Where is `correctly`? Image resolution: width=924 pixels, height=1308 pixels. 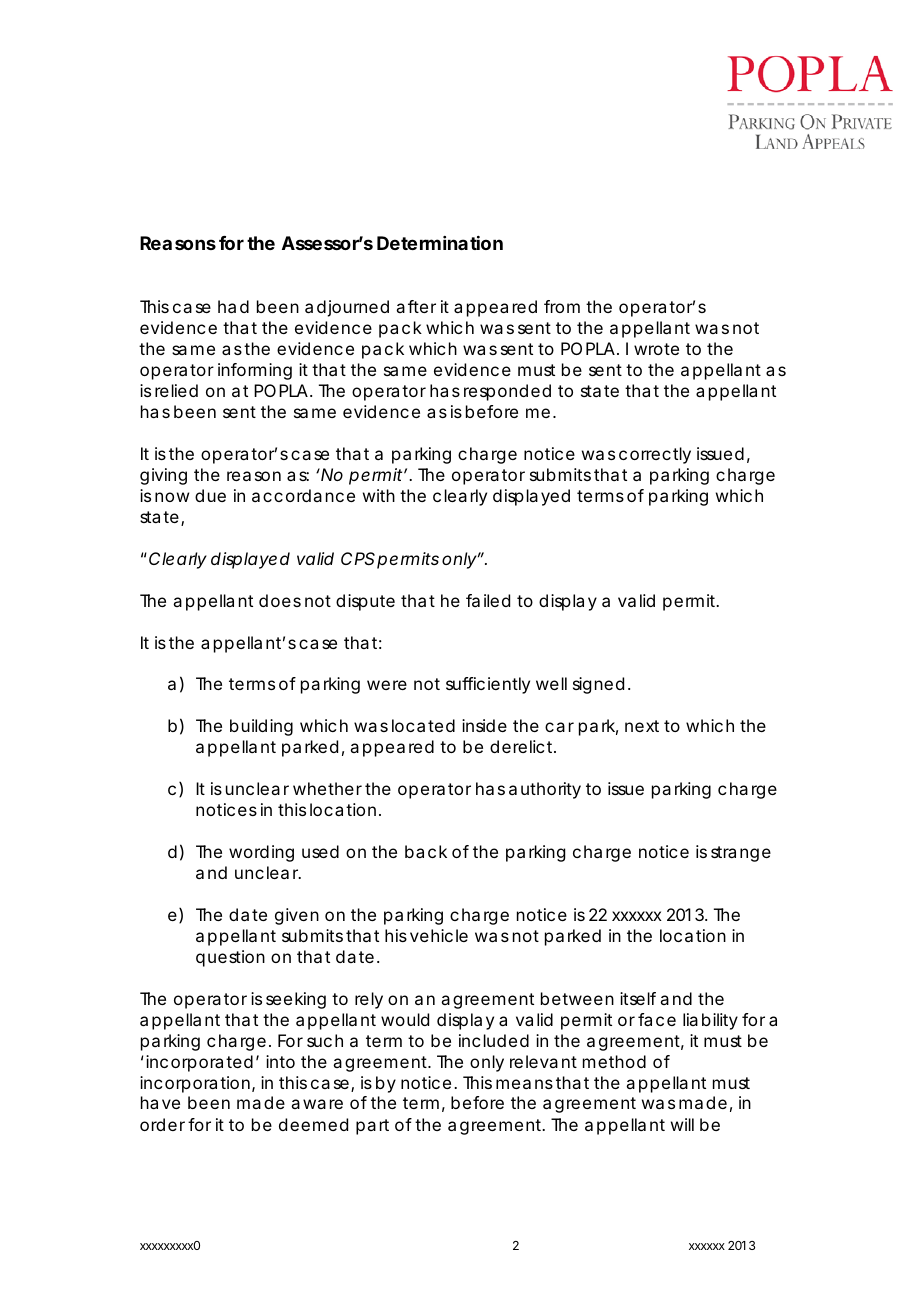
correctly is located at coordinates (655, 455).
